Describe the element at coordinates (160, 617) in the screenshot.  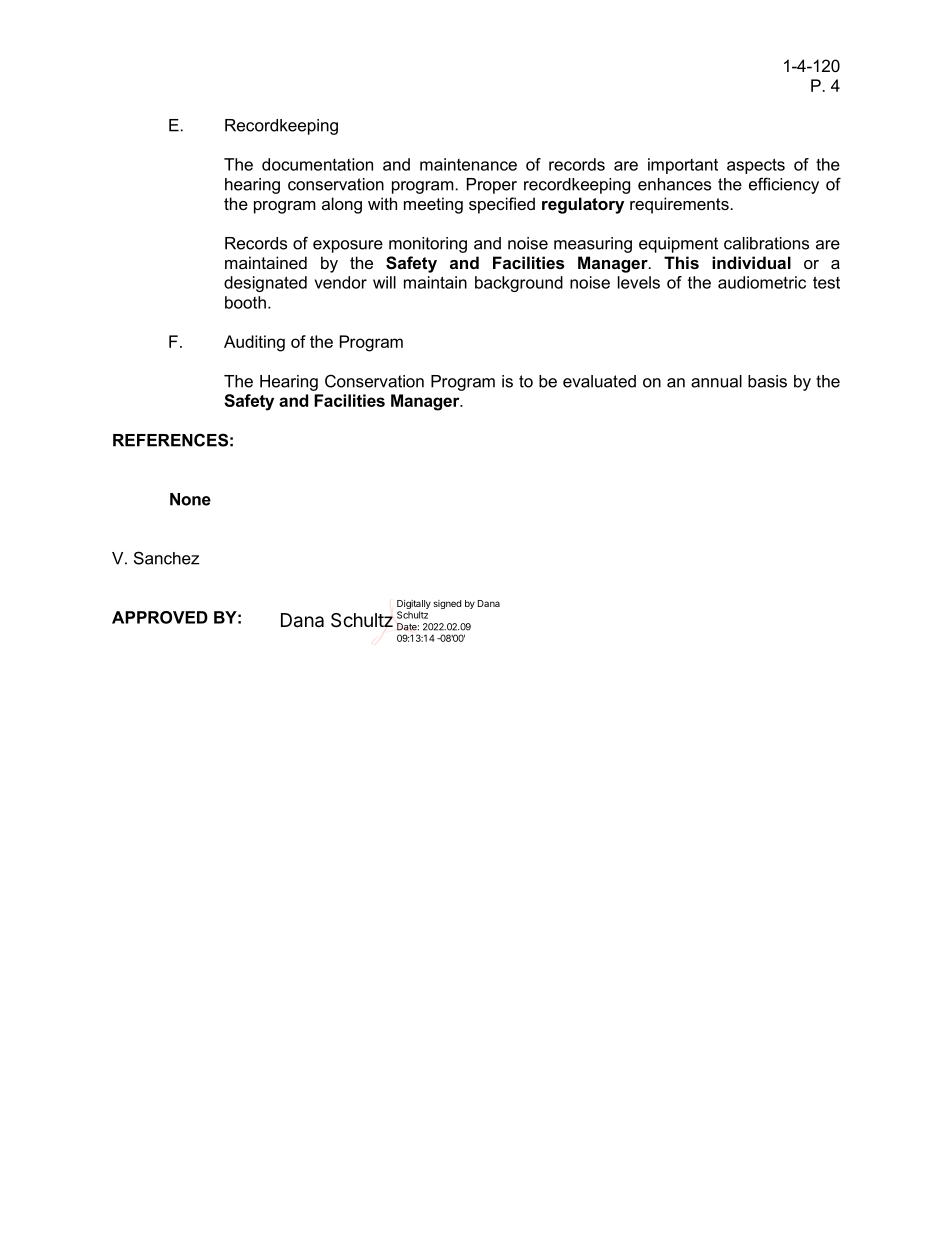
I see `APPROVED` at that location.
